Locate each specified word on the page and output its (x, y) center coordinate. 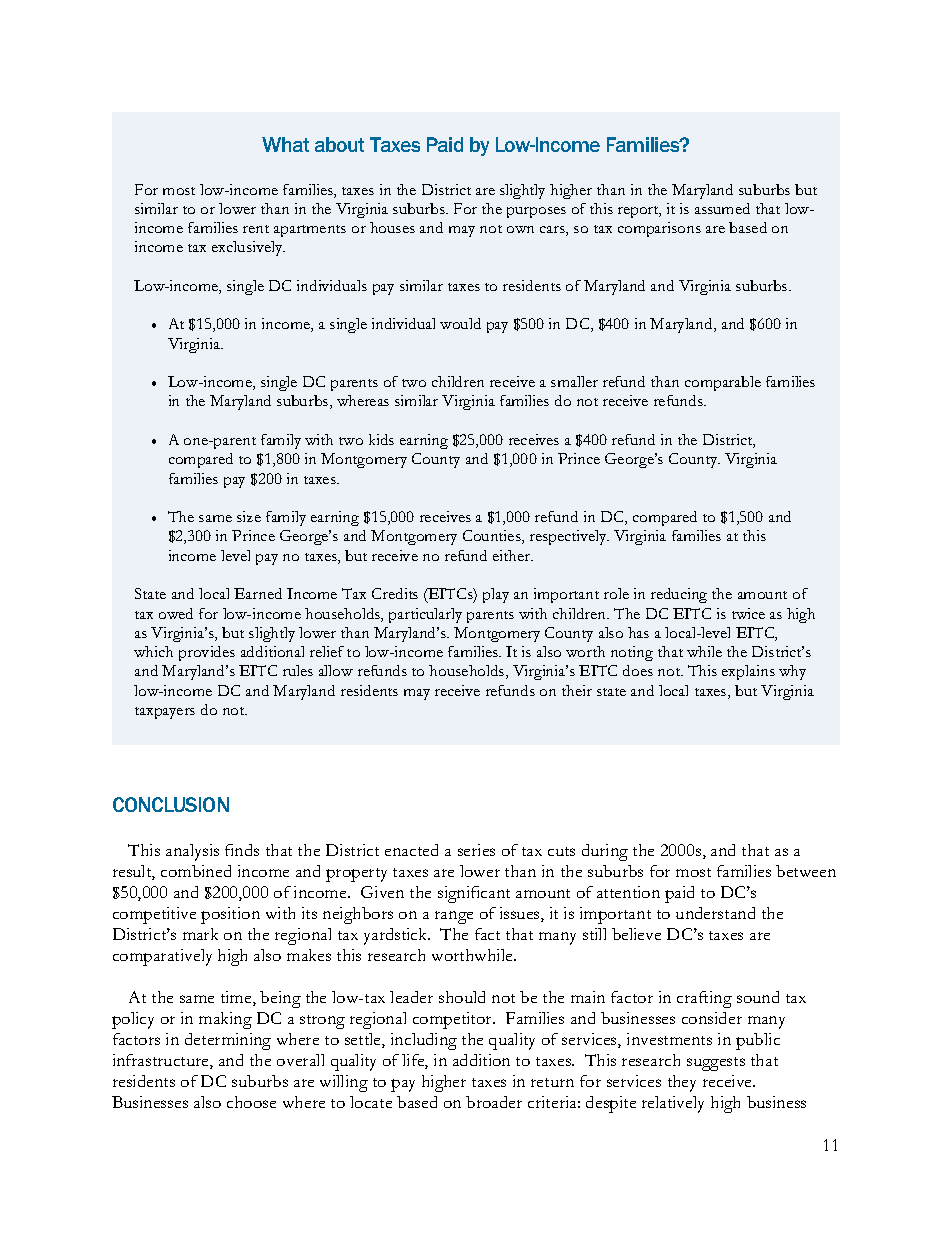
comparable (723, 383)
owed (176, 613)
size (249, 516)
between (806, 871)
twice (748, 613)
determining (228, 1041)
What (285, 144)
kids (381, 439)
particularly (425, 615)
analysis (192, 852)
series (476, 850)
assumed (722, 208)
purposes (536, 212)
